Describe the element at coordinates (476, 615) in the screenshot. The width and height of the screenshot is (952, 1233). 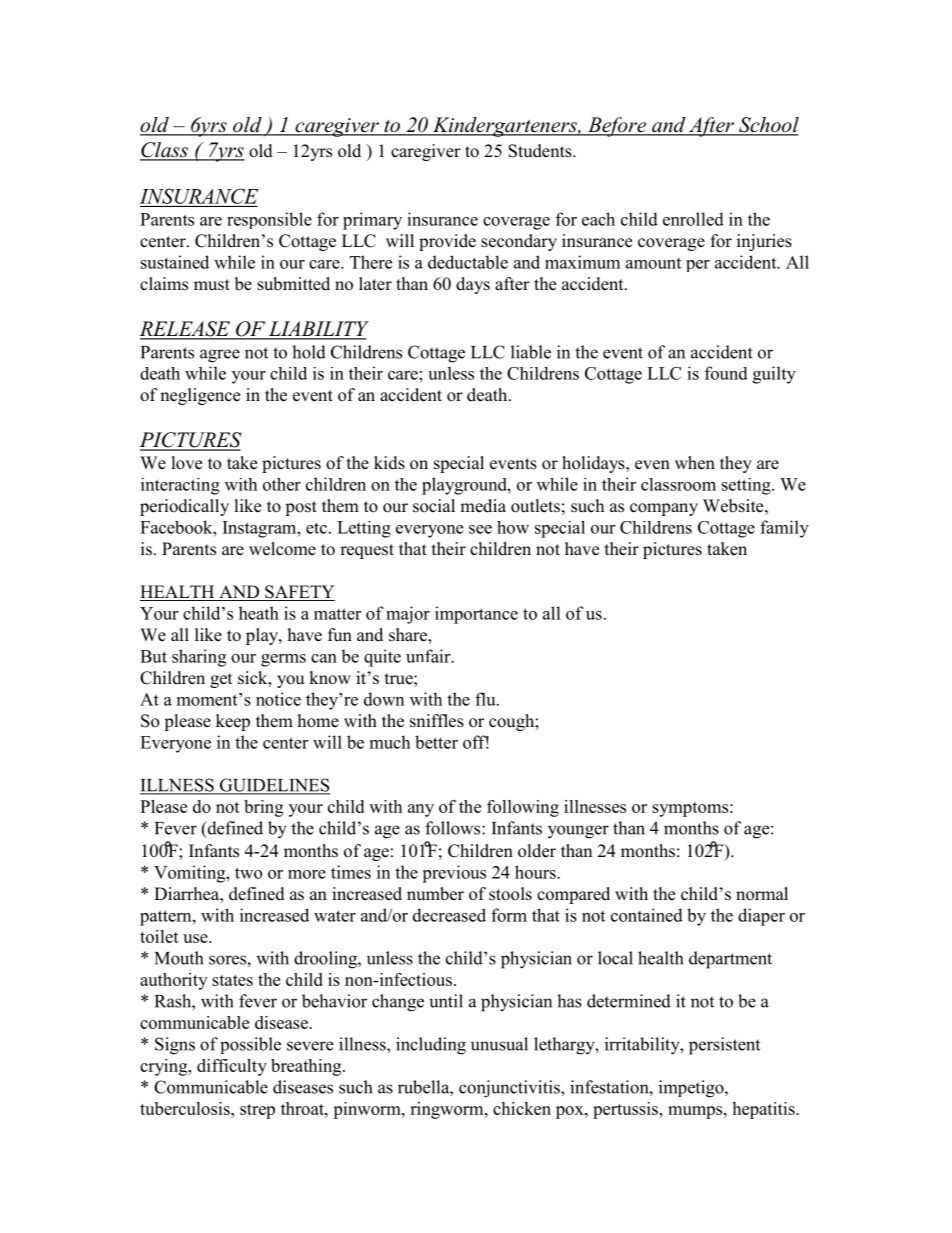
I see `importance` at that location.
